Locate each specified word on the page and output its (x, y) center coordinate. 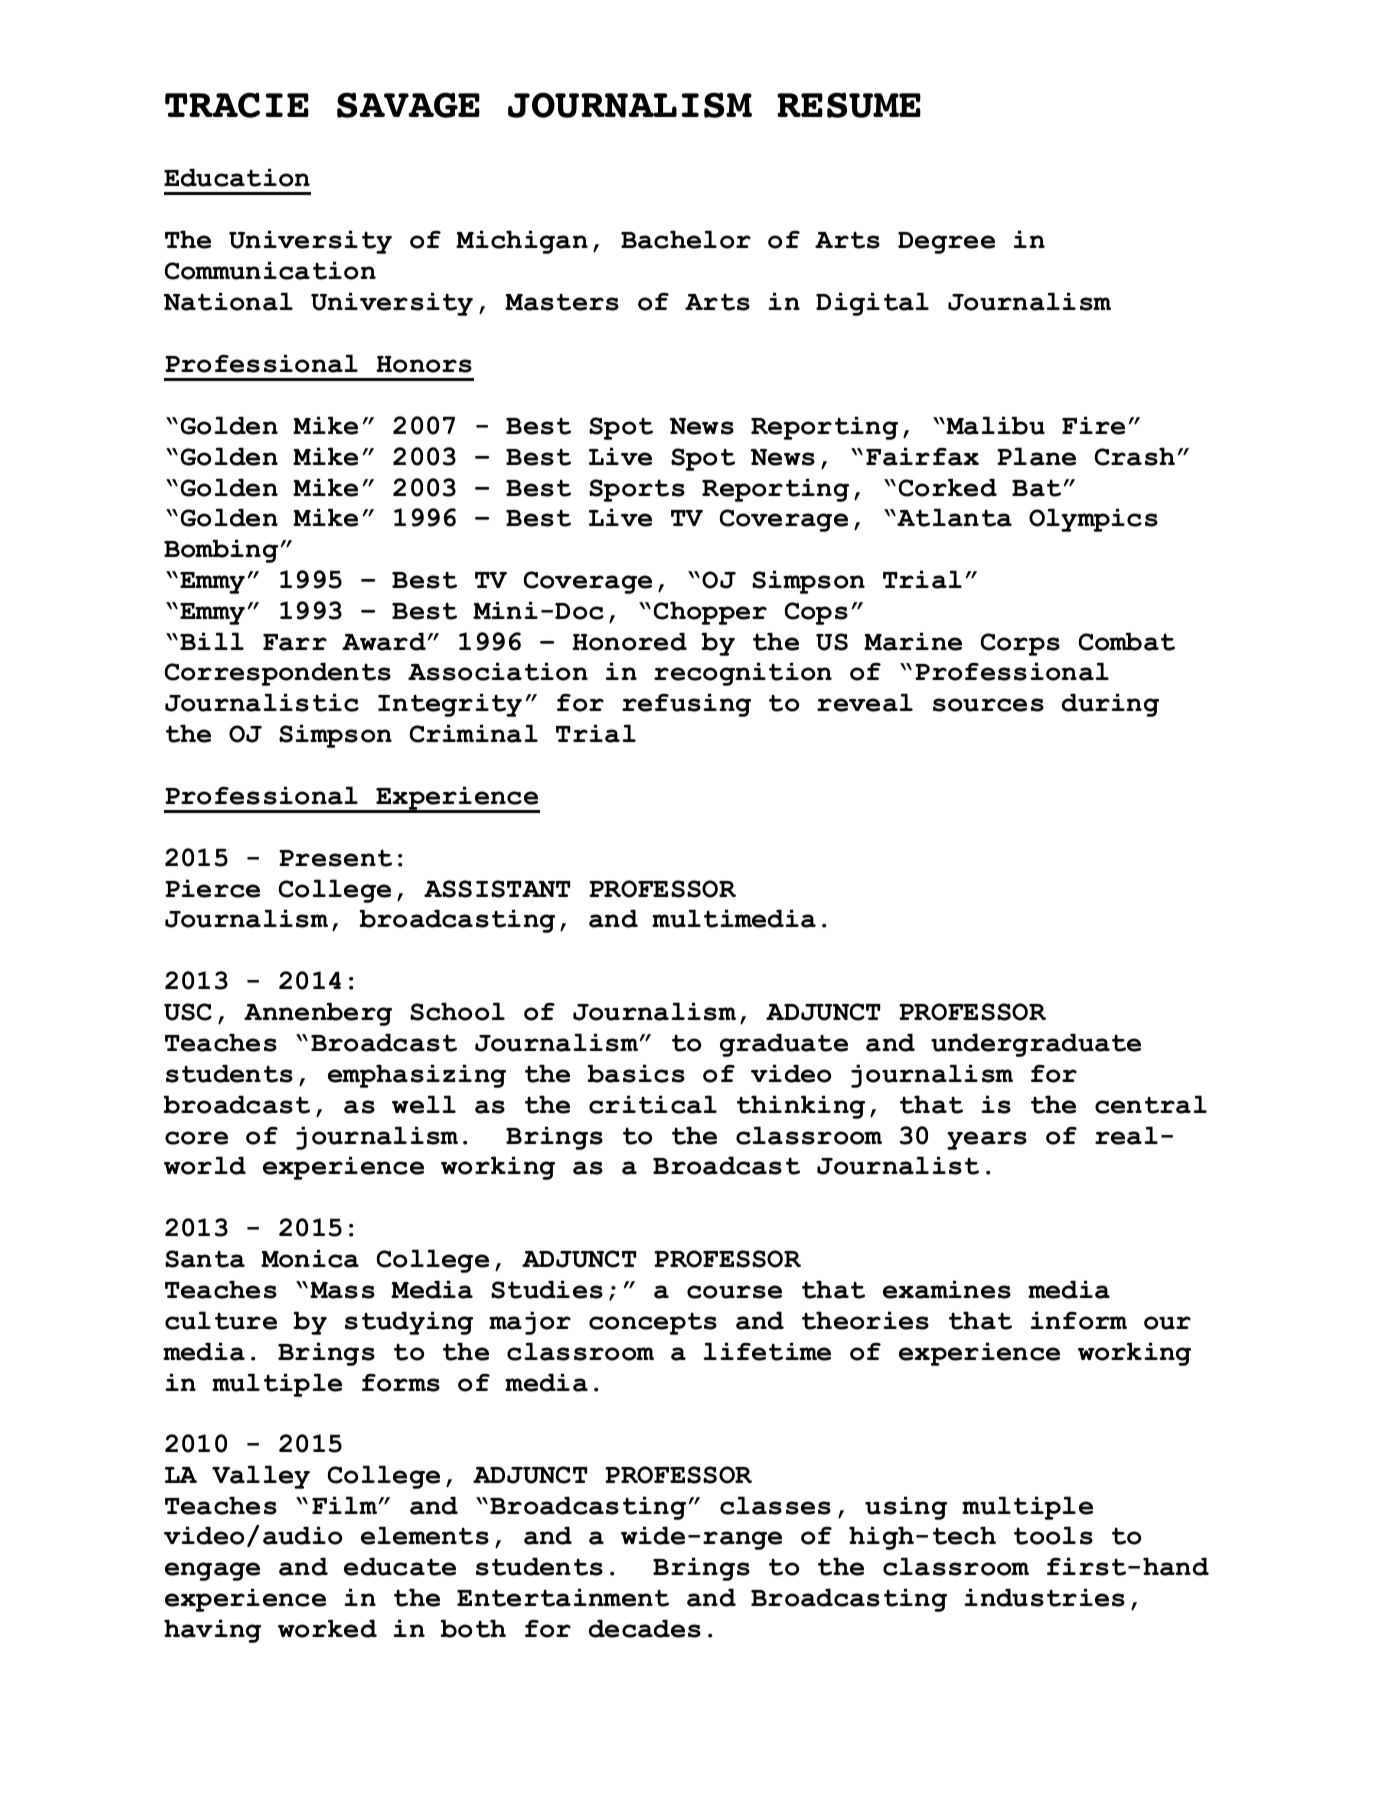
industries (1044, 1597)
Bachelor (686, 239)
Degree (946, 243)
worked (327, 1628)
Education (237, 177)
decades (645, 1628)
